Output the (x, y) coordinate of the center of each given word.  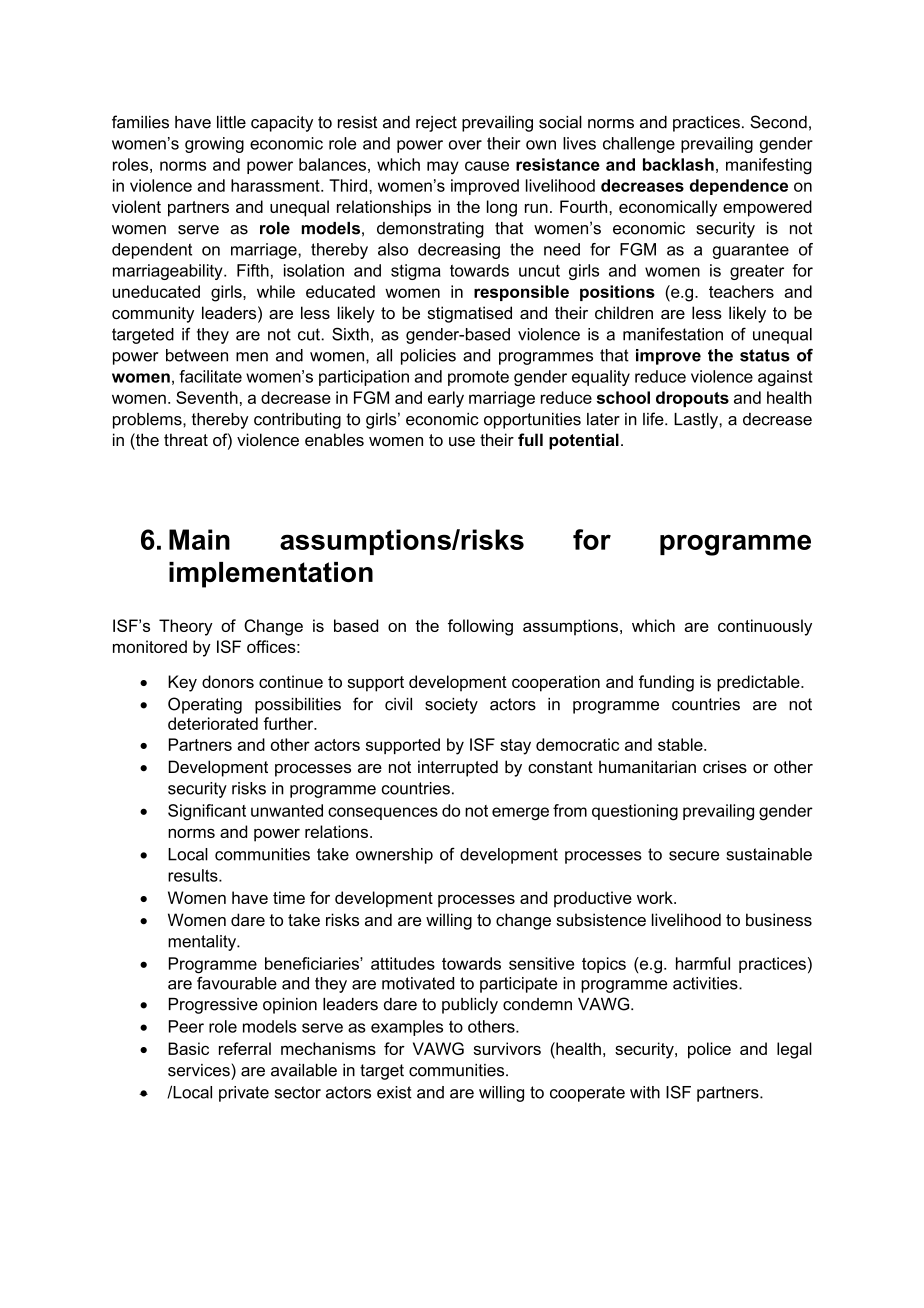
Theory (186, 627)
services (199, 1070)
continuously (765, 627)
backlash (678, 164)
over (465, 145)
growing (214, 145)
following (480, 627)
